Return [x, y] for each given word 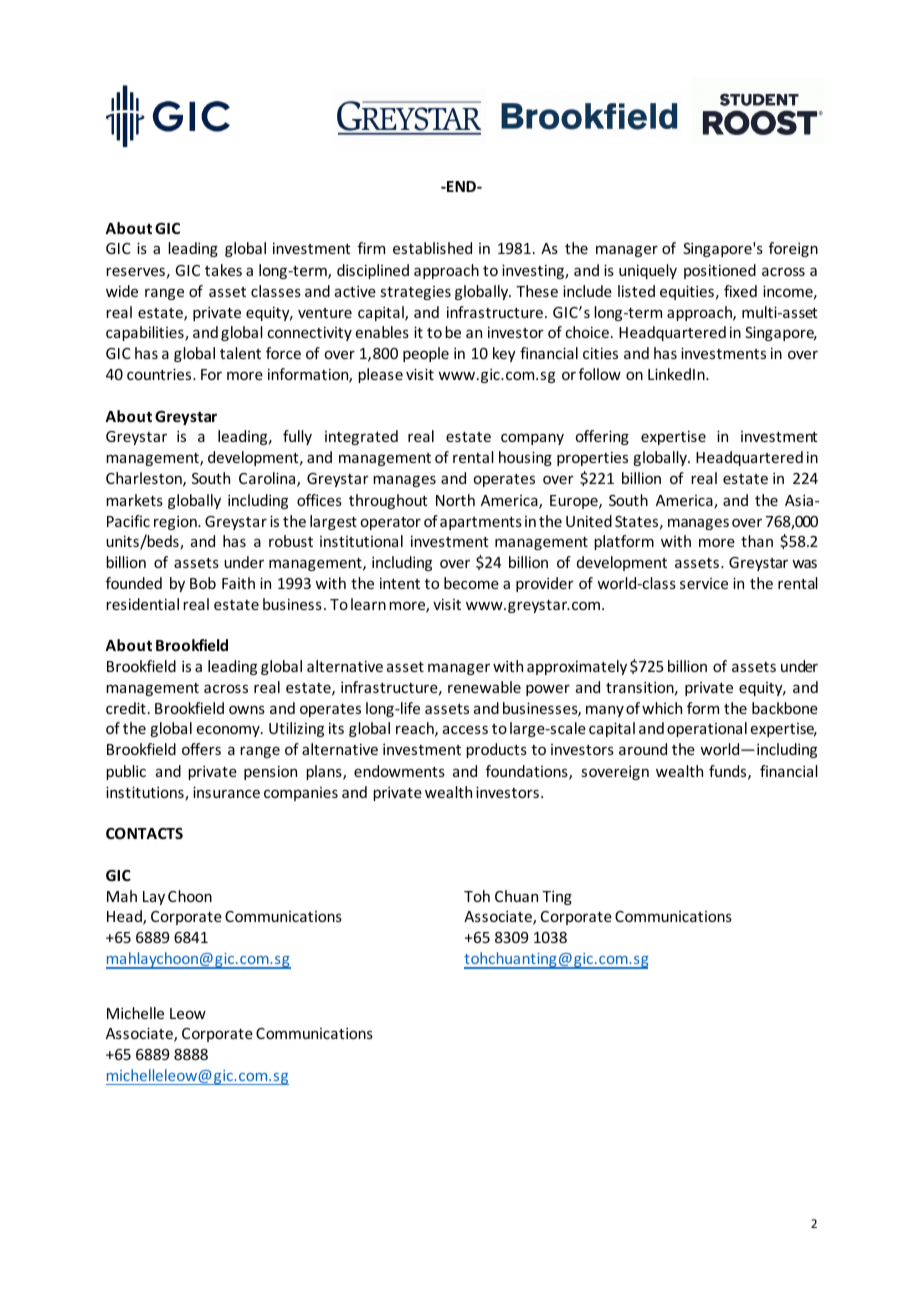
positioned [720, 271]
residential [142, 604]
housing [525, 458]
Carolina [268, 479]
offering [602, 437]
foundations [528, 772]
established [432, 248]
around [643, 749]
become [471, 583]
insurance [226, 792]
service [704, 583]
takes [223, 270]
